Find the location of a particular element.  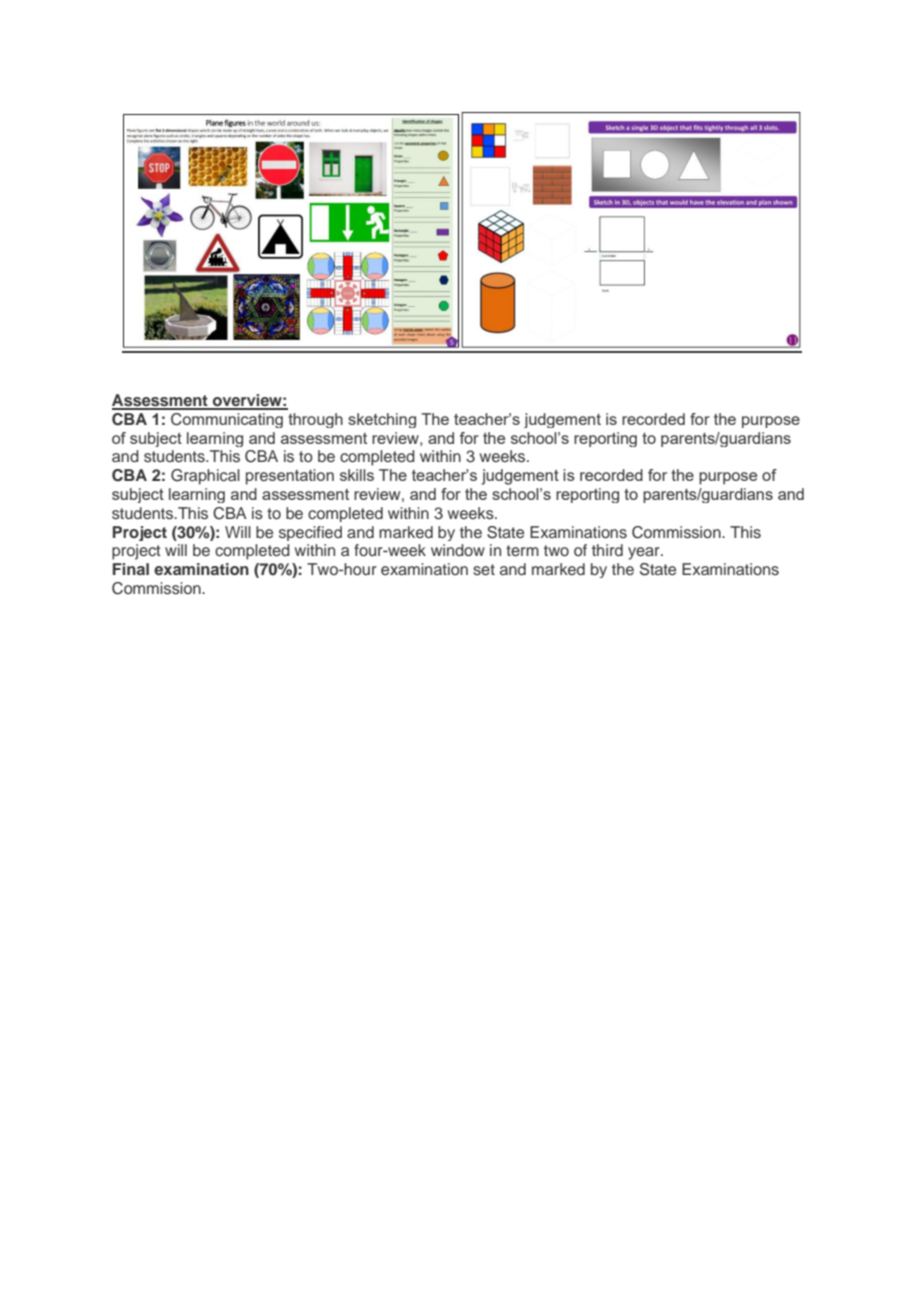

Final is located at coordinates (131, 569).
